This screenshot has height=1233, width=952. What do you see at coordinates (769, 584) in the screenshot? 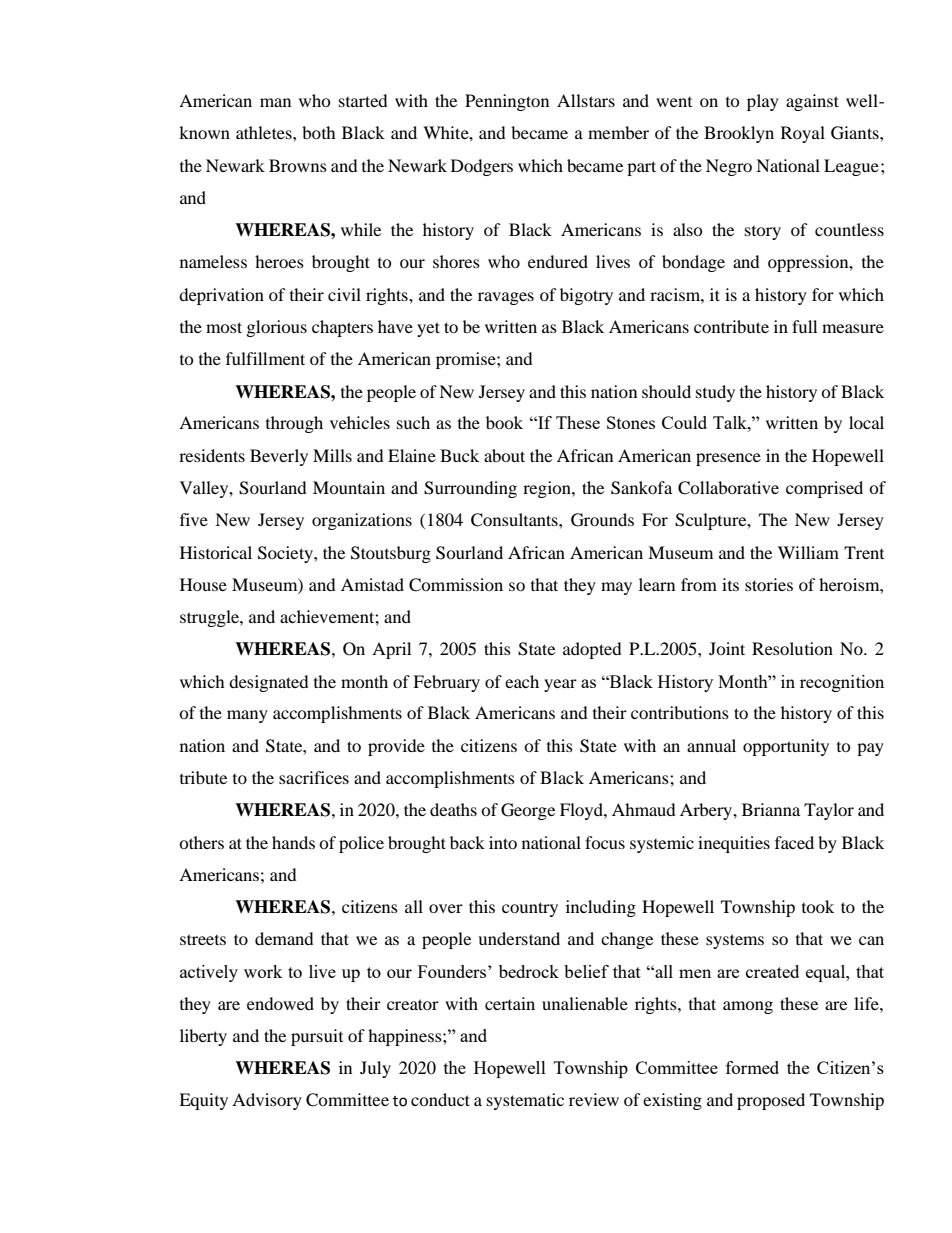
I see `stories` at bounding box center [769, 584].
